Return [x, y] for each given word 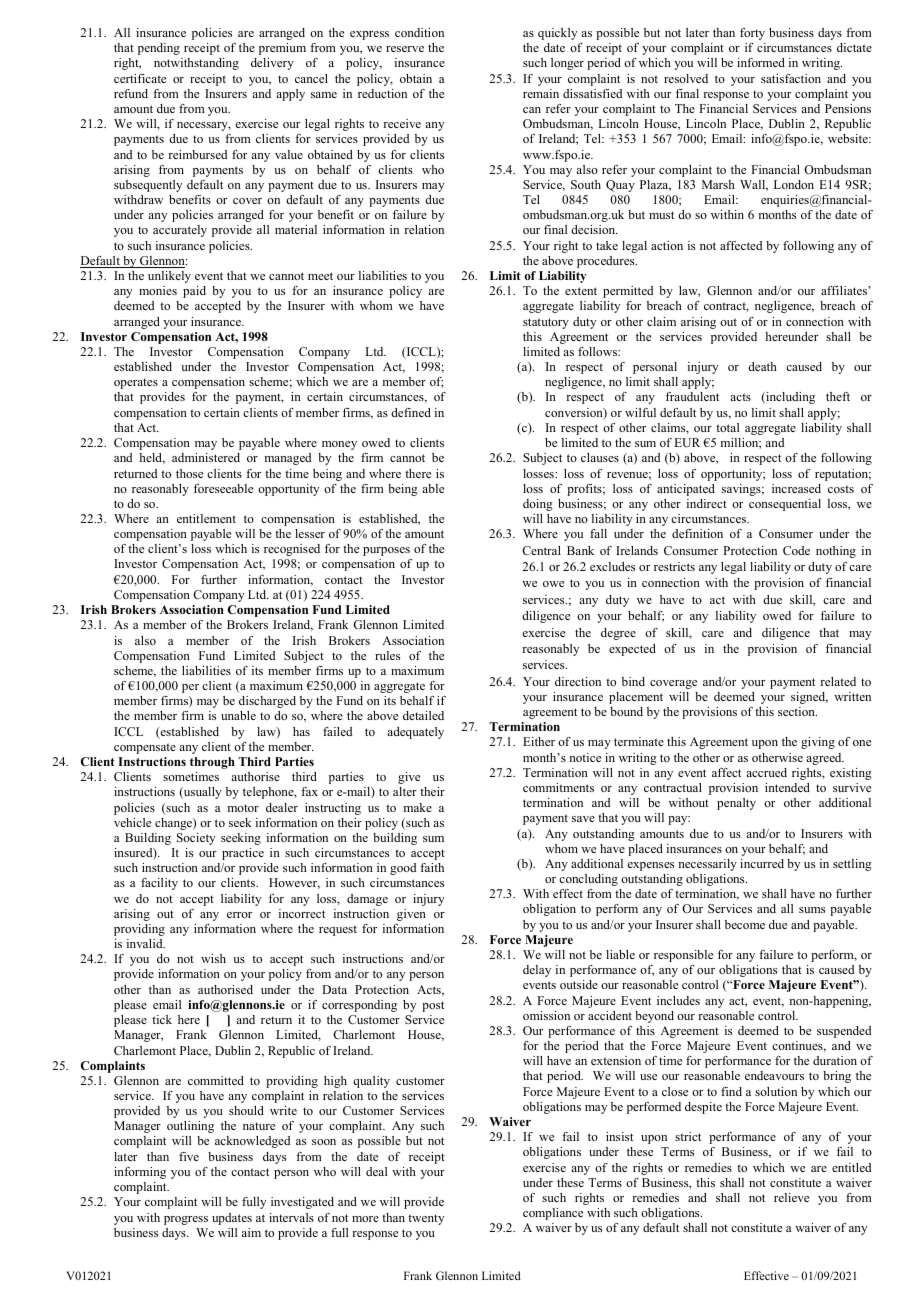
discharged [267, 702]
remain [541, 93]
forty [752, 34]
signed [809, 698]
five [189, 1156]
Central [541, 550]
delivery [272, 64]
